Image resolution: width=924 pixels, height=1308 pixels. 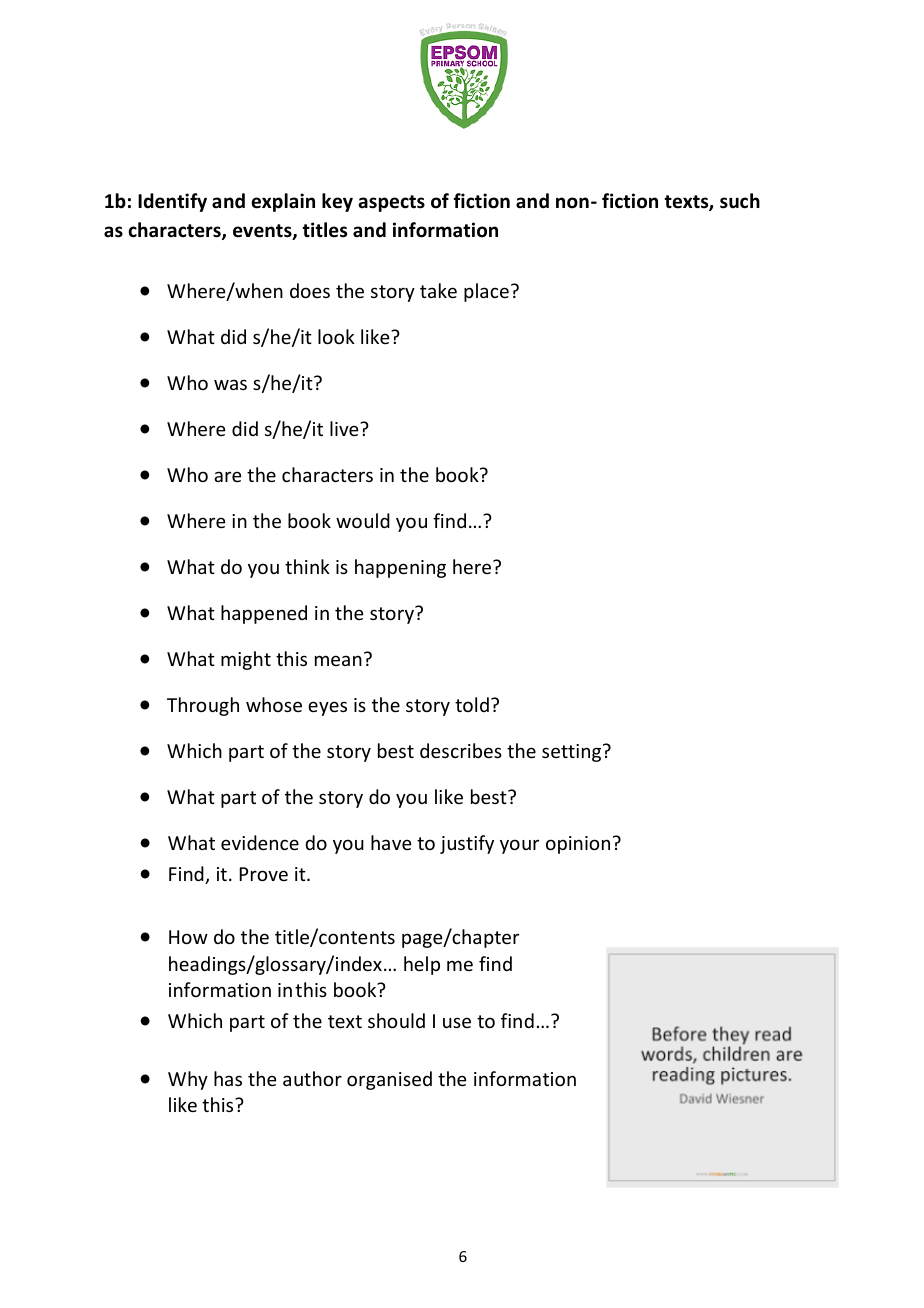 What do you see at coordinates (246, 660) in the image?
I see `might` at bounding box center [246, 660].
